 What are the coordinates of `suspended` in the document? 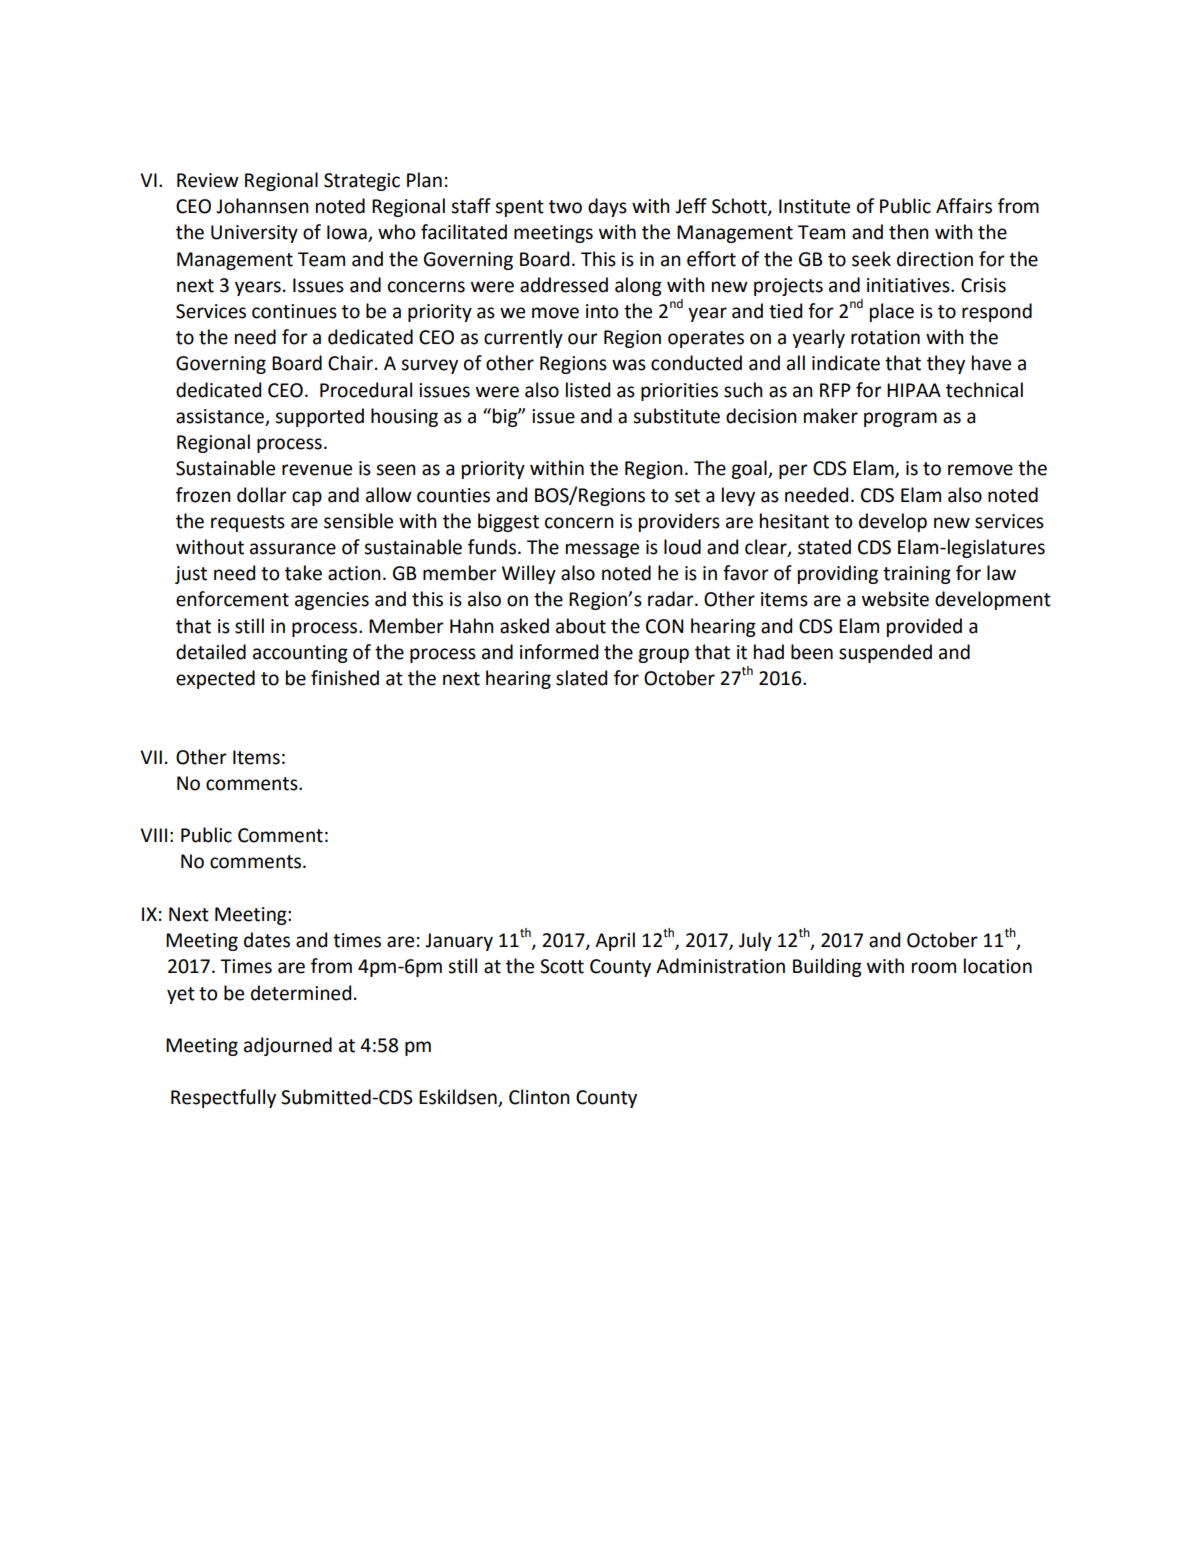 It's located at (885, 653).
